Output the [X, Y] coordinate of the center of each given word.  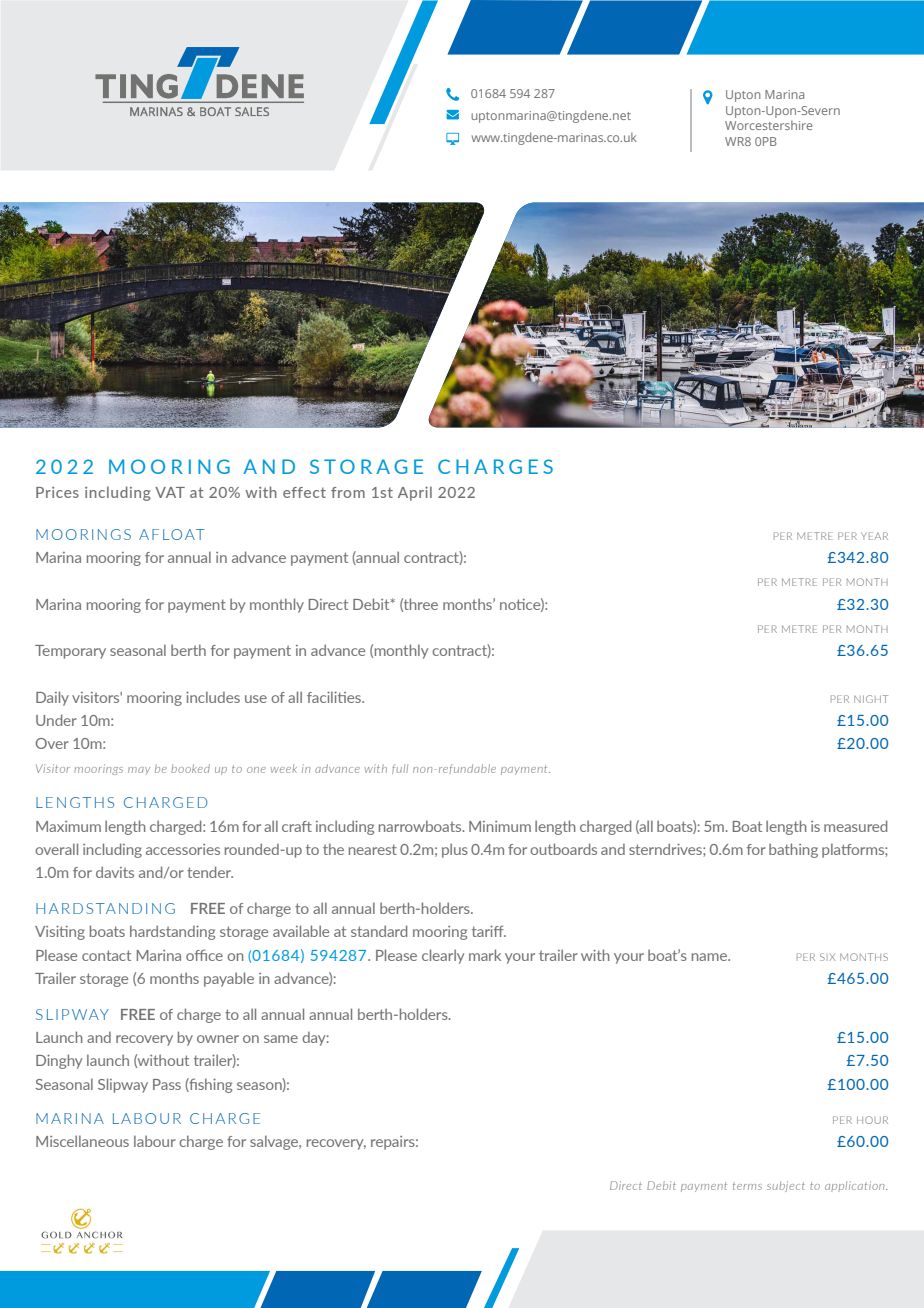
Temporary [70, 652]
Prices [57, 492]
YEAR [874, 536]
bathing [793, 850]
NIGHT [871, 699]
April [415, 493]
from [348, 492]
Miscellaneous [82, 1141]
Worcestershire [769, 125]
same [281, 1039]
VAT [170, 492]
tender [210, 872]
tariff [489, 931]
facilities [335, 697]
